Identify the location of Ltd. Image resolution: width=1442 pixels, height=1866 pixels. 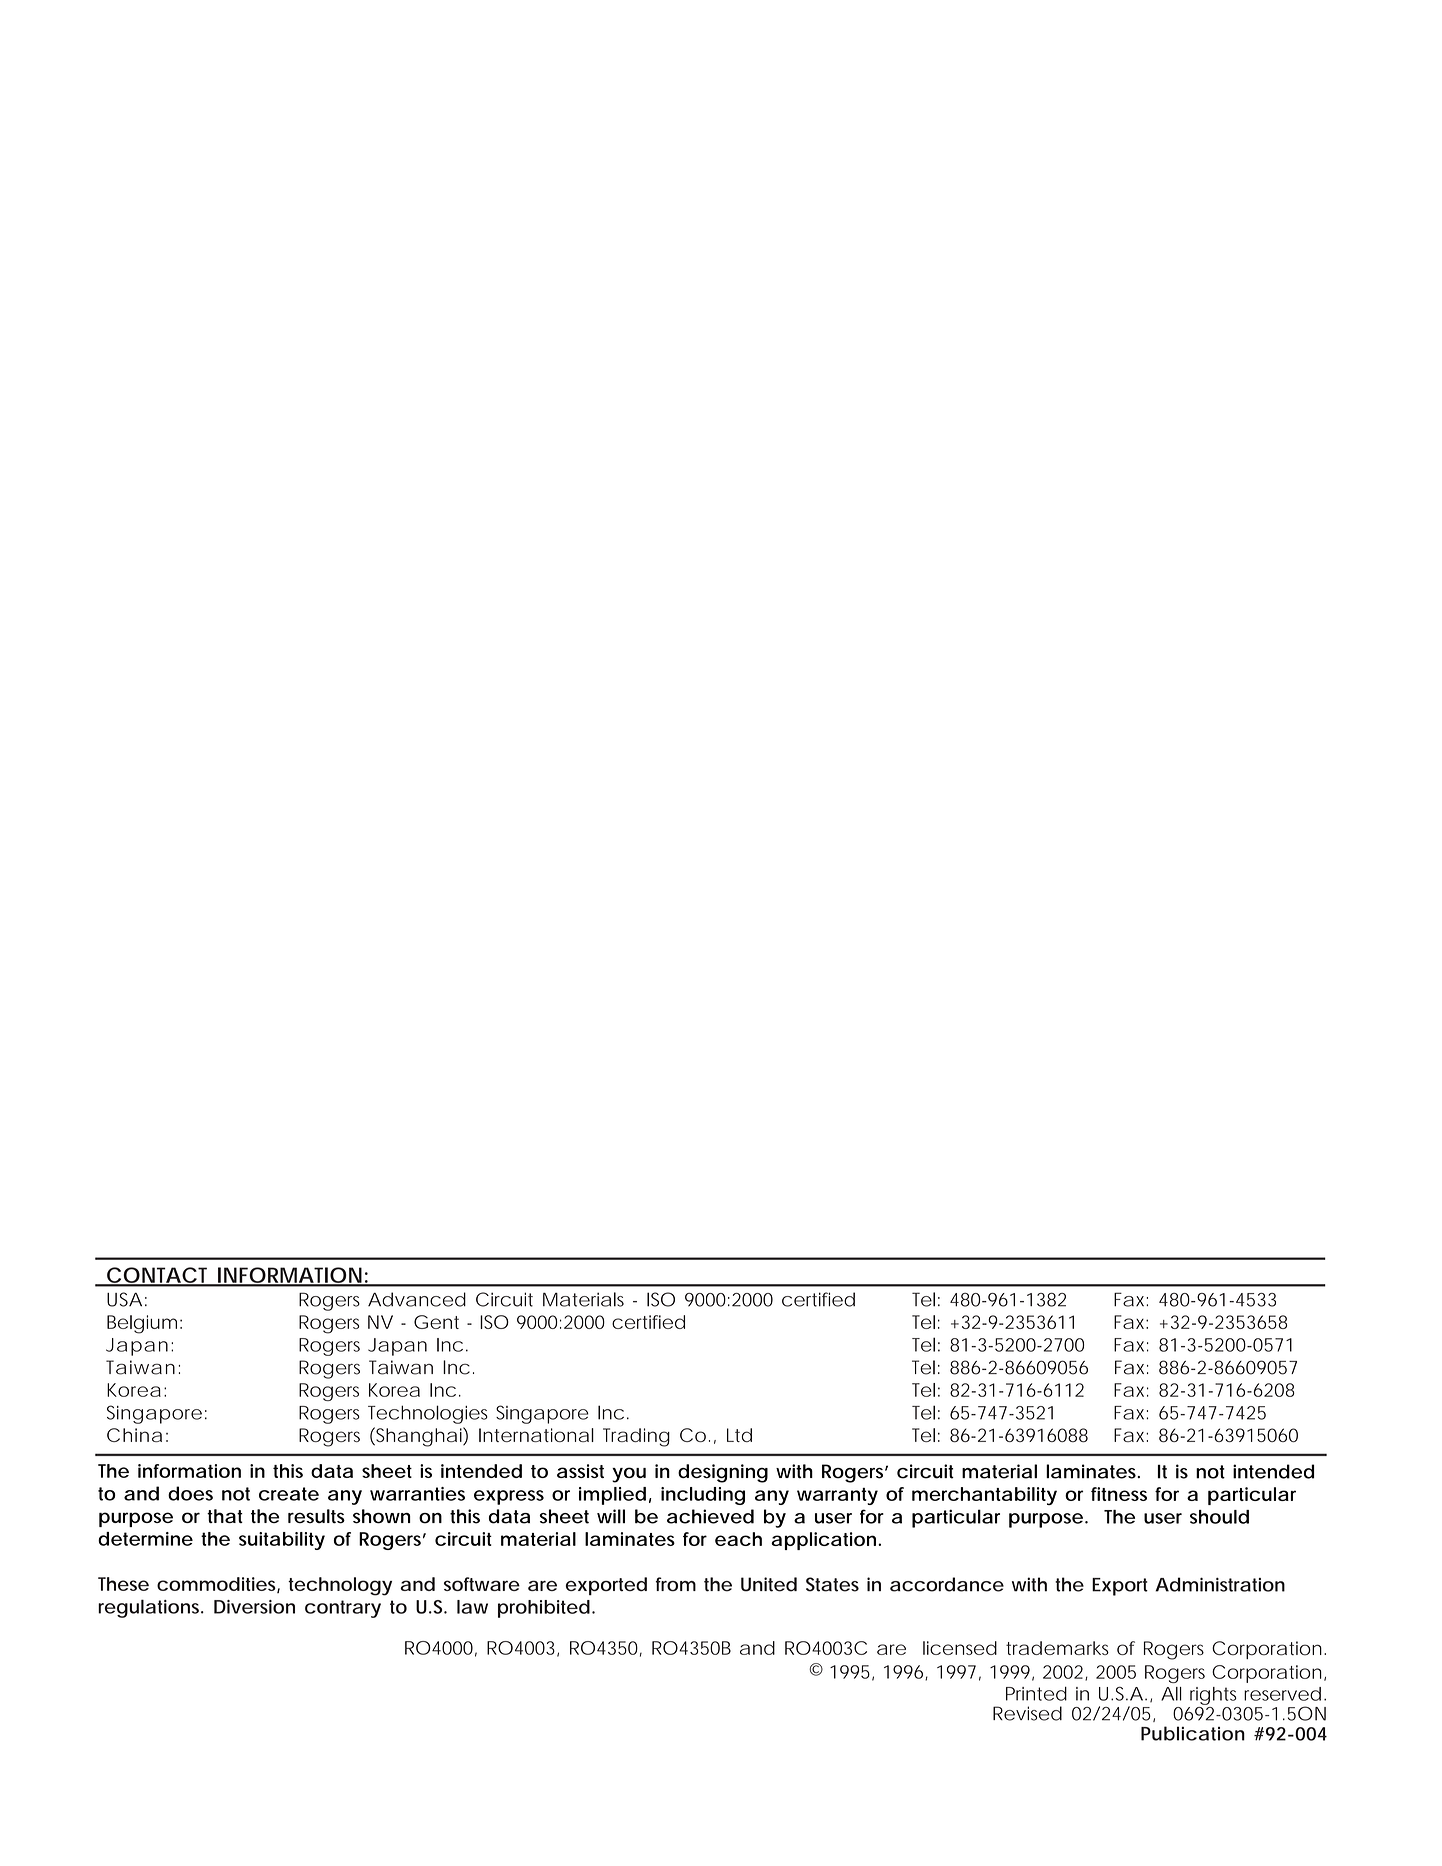
(739, 1435).
